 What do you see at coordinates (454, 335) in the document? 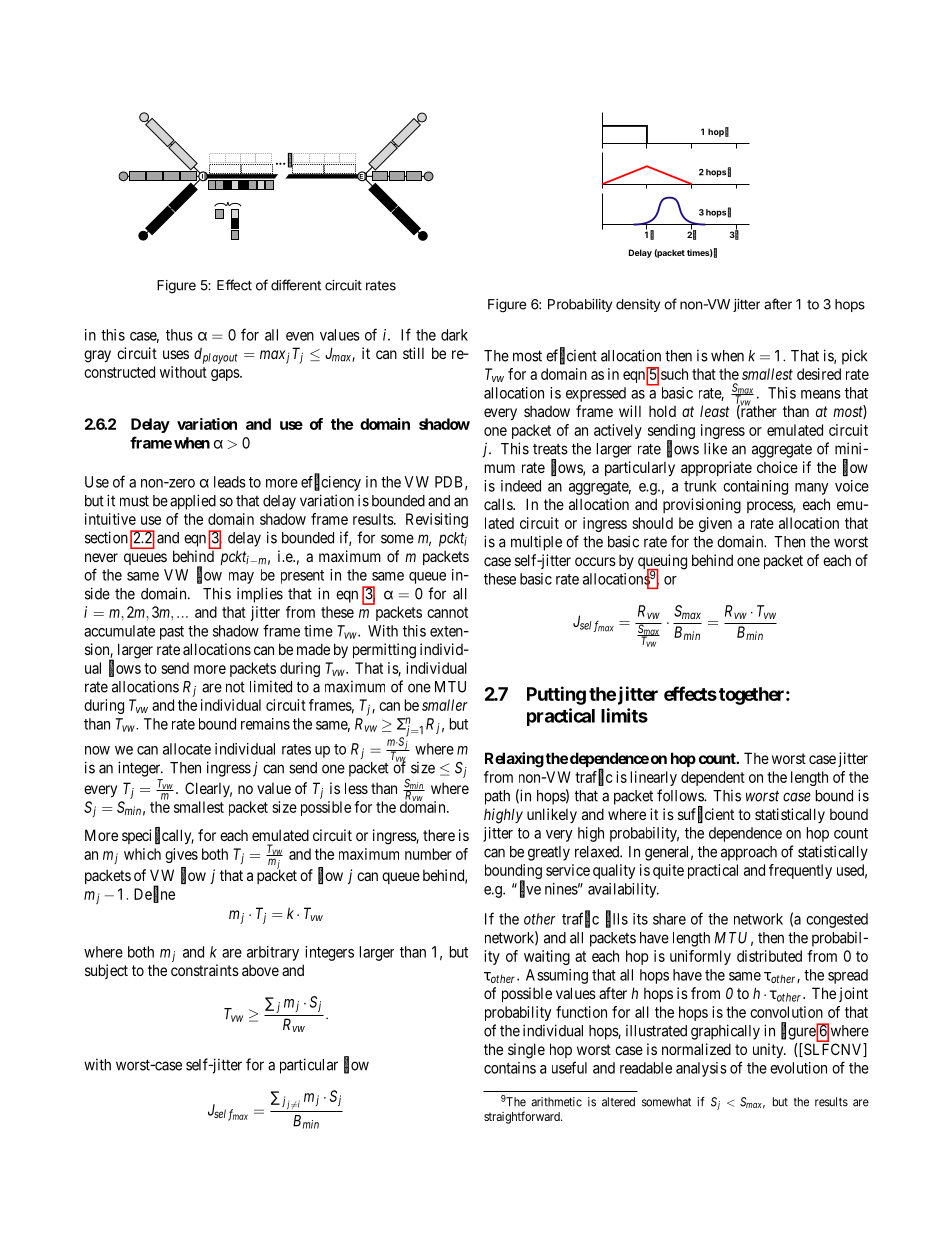
I see `dark` at bounding box center [454, 335].
